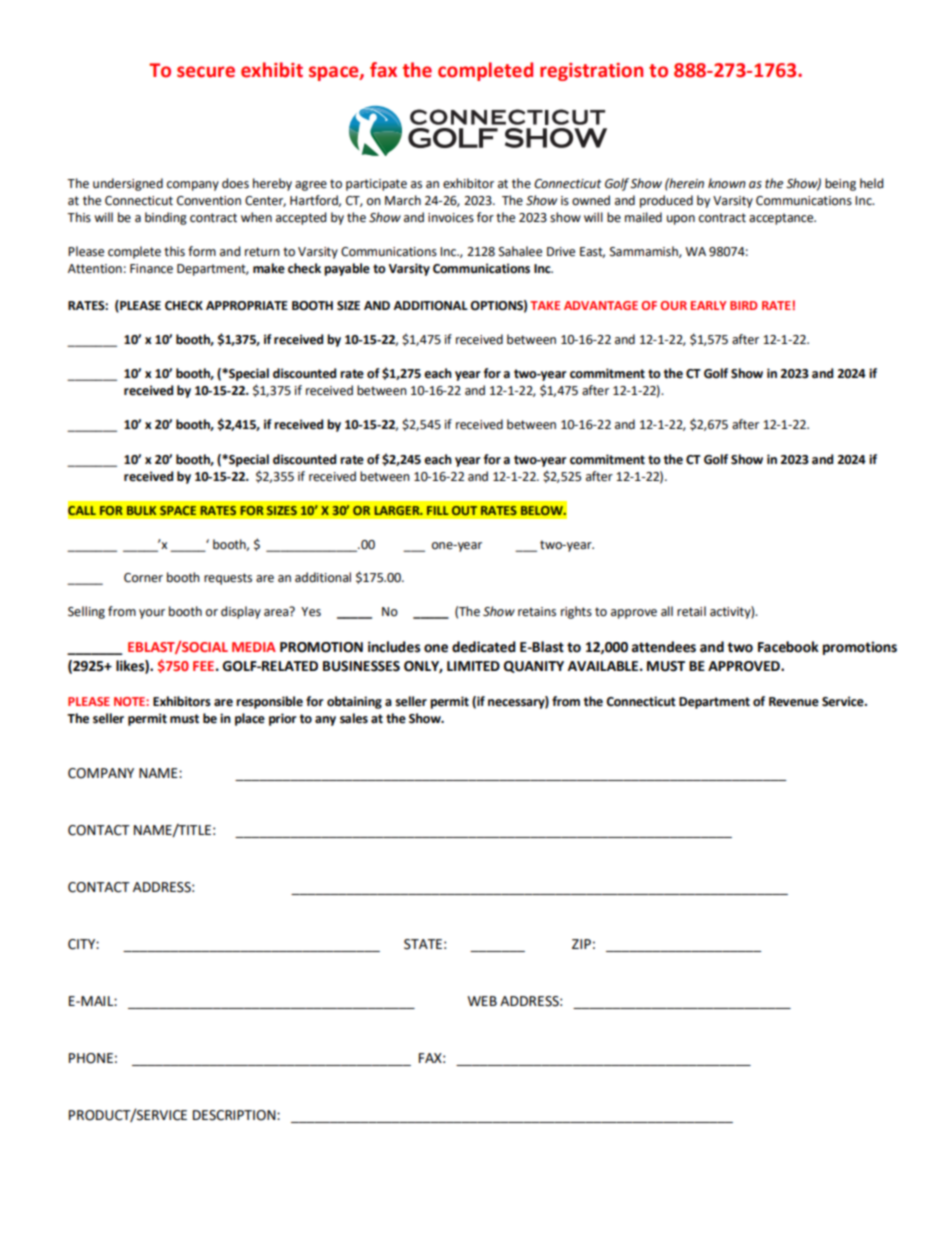  What do you see at coordinates (537, 612) in the document?
I see `retains` at bounding box center [537, 612].
